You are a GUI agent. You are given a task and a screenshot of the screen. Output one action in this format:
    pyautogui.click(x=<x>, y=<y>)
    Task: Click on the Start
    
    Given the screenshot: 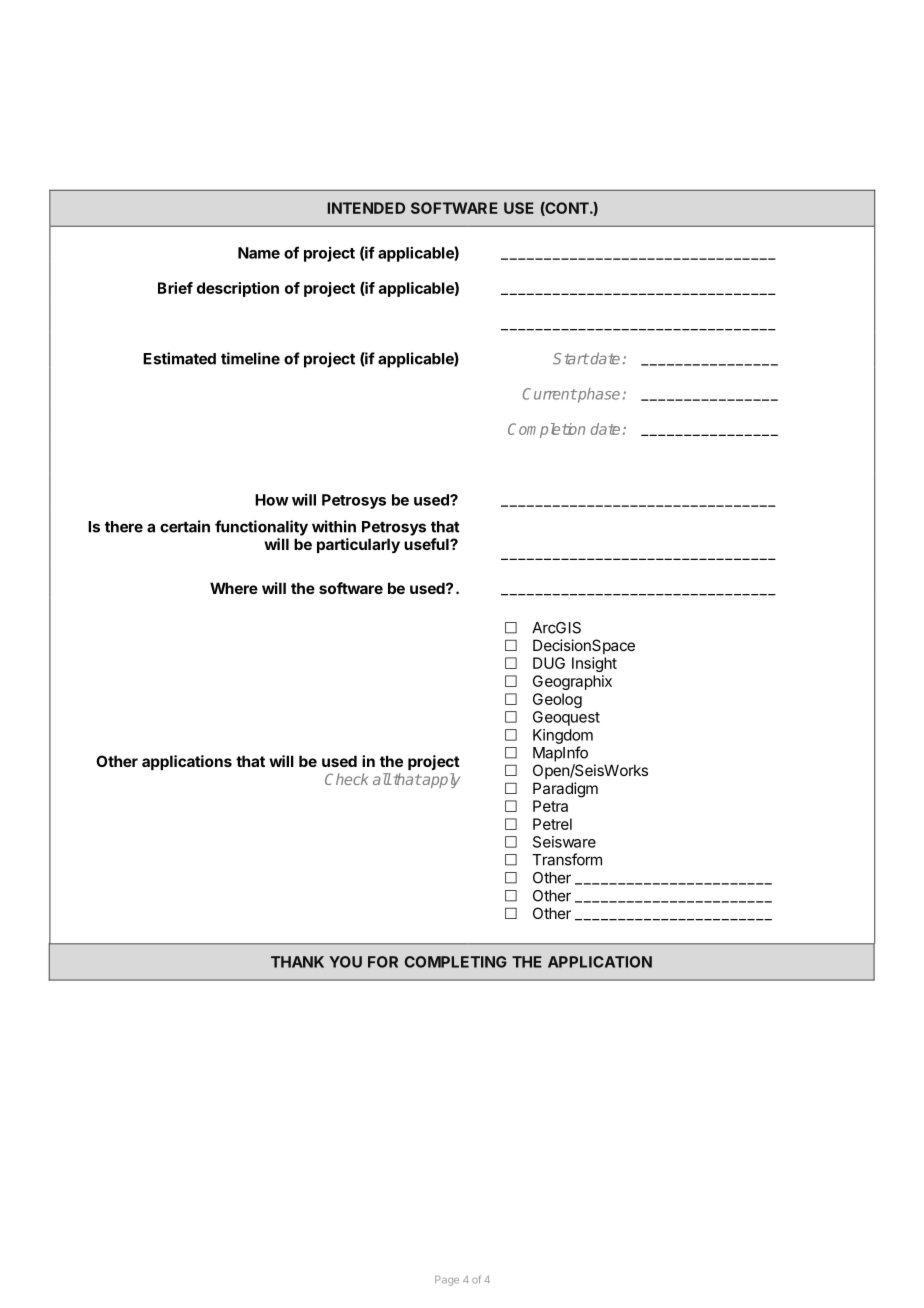 What is the action you would take?
    pyautogui.click(x=571, y=359)
